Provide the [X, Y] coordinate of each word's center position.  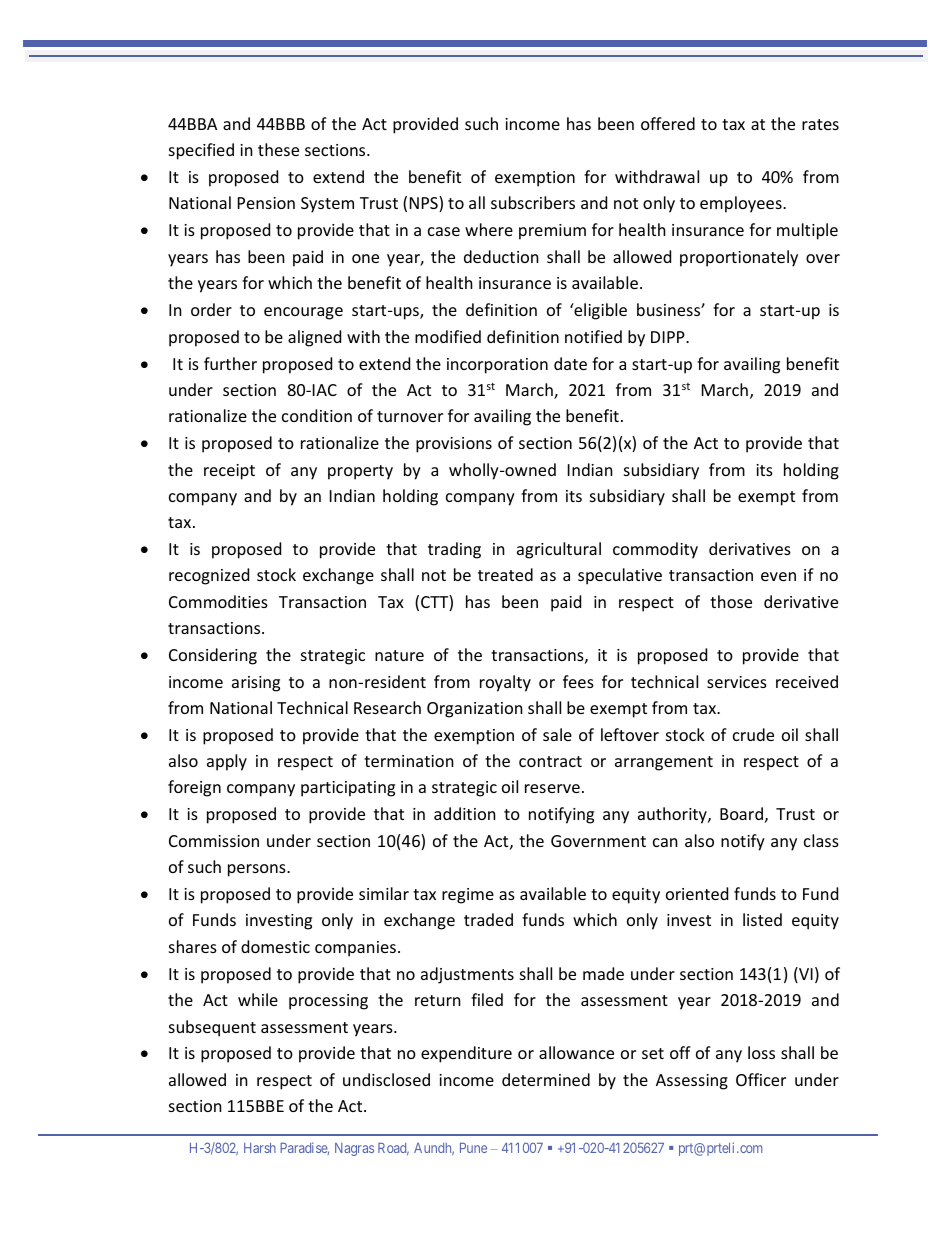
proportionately [739, 258]
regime [468, 896]
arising [256, 684]
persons [258, 870]
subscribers [533, 202]
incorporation [497, 366]
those [731, 601]
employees [742, 204]
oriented [697, 893]
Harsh [260, 1148]
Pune [473, 1148]
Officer [761, 1079]
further [230, 363]
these [278, 149]
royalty [505, 683]
